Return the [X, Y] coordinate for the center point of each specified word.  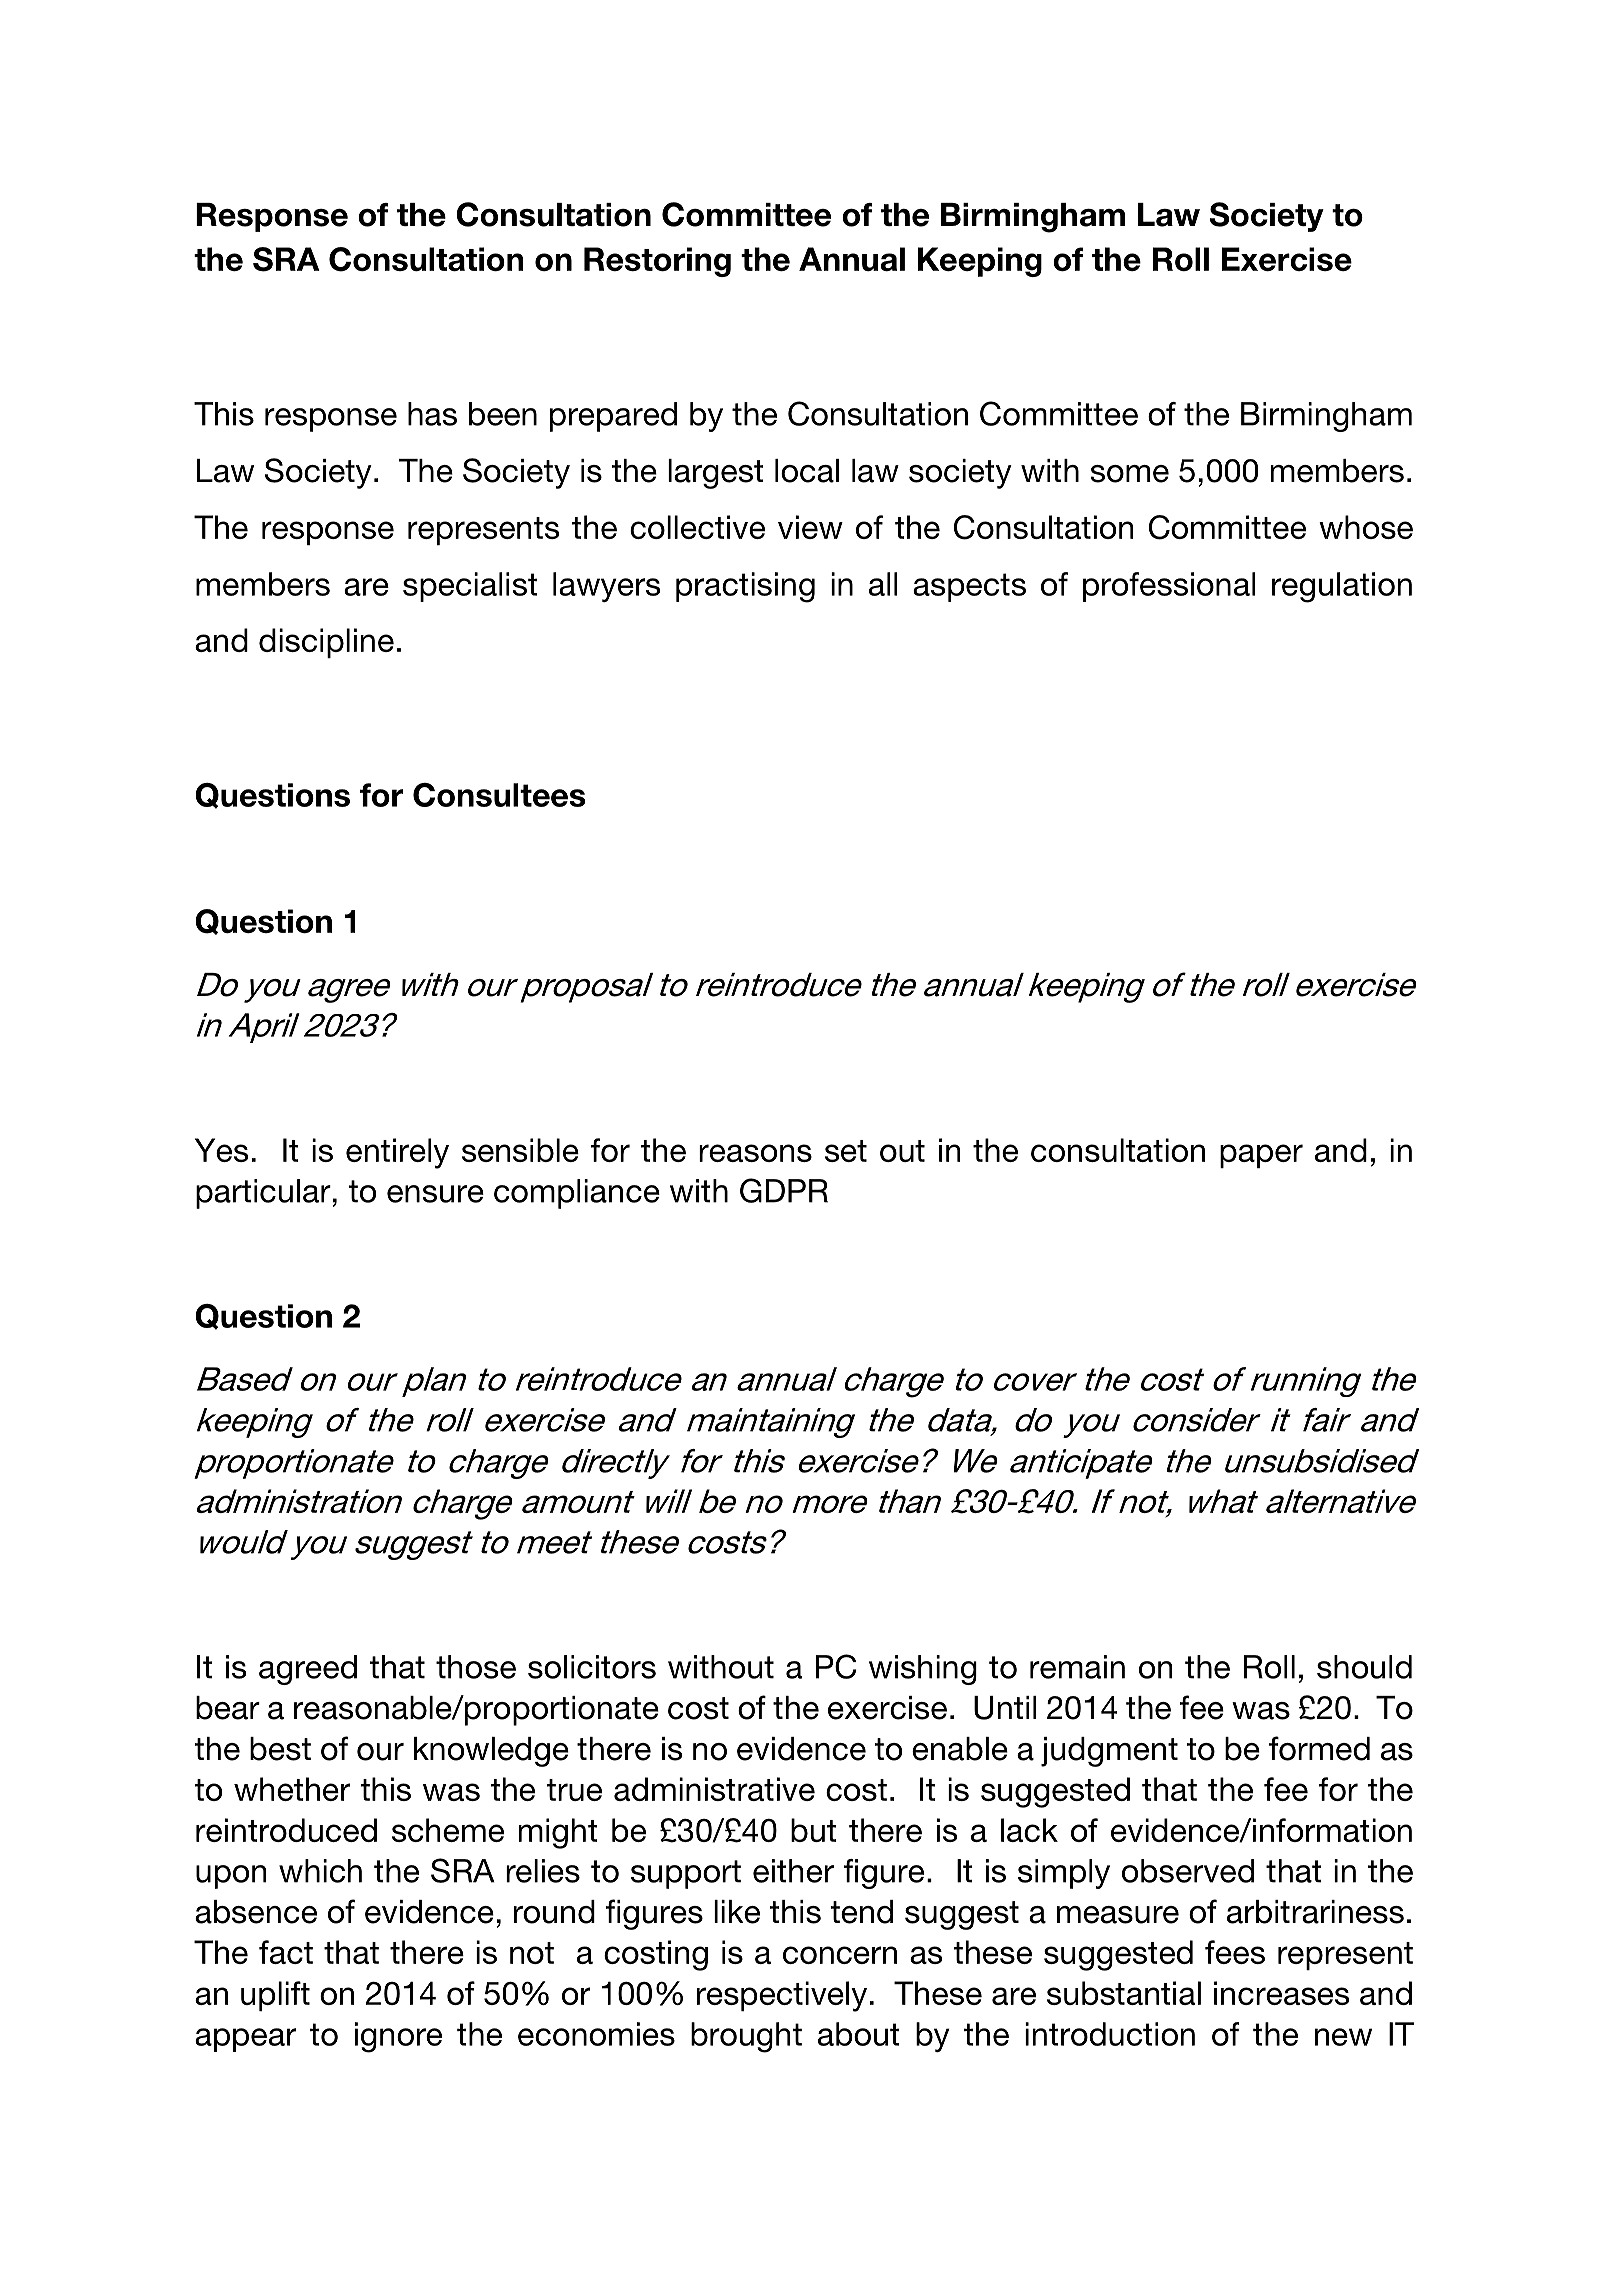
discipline [326, 643]
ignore [398, 2037]
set [846, 1151]
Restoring [657, 262]
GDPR [784, 1190]
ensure [435, 1194]
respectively [782, 1996]
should [1364, 1667]
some [1130, 474]
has [432, 414]
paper [1261, 1156]
